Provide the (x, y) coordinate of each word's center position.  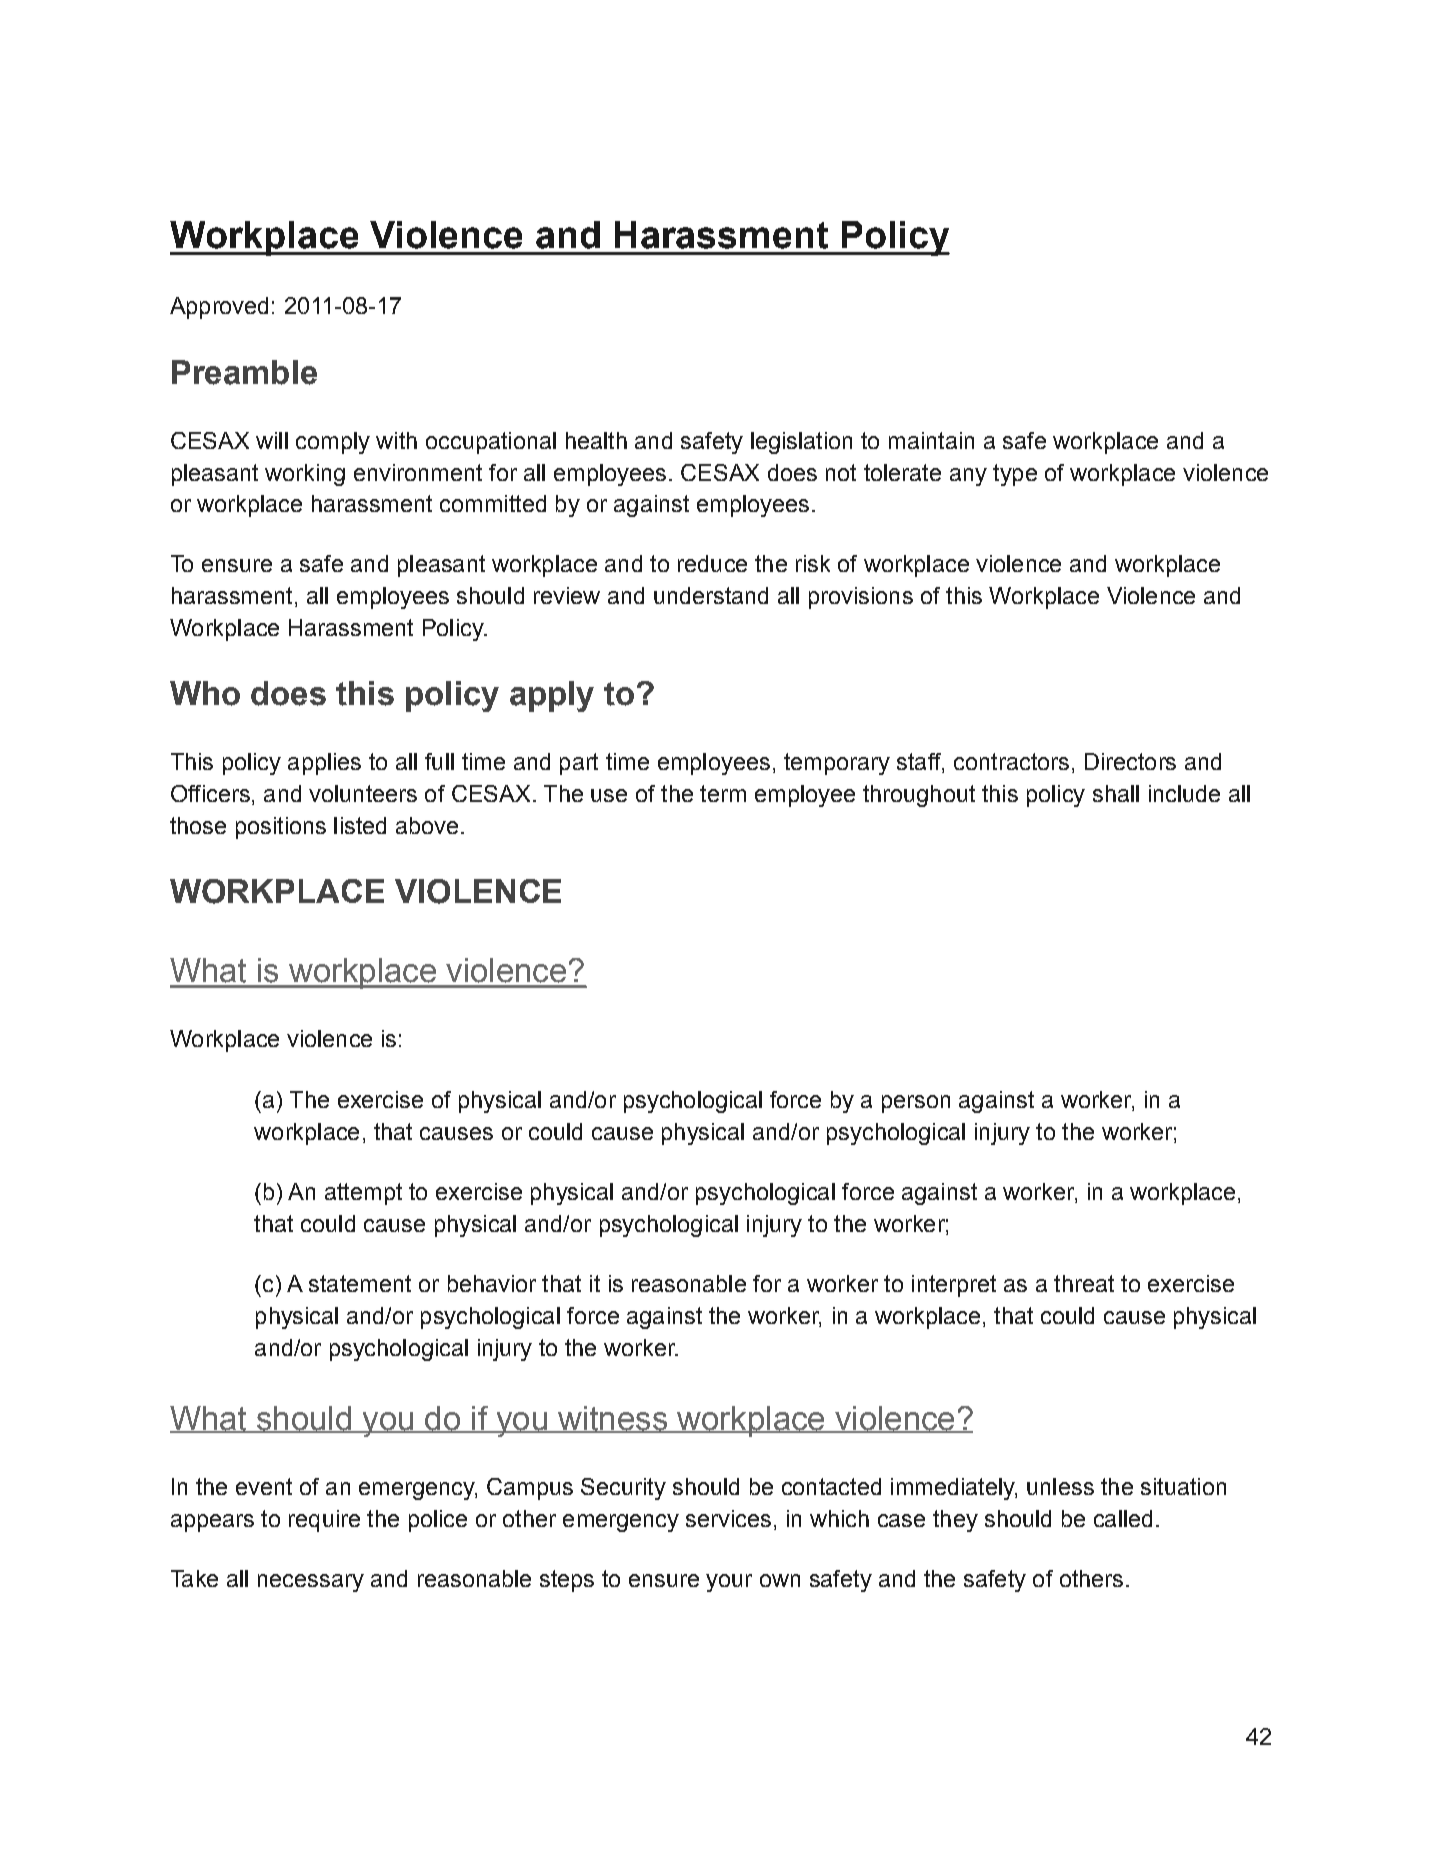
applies (324, 764)
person (916, 1104)
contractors (1011, 761)
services (728, 1518)
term (723, 793)
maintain (931, 440)
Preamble (244, 372)
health (596, 440)
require (324, 1521)
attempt (363, 1194)
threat (1084, 1283)
